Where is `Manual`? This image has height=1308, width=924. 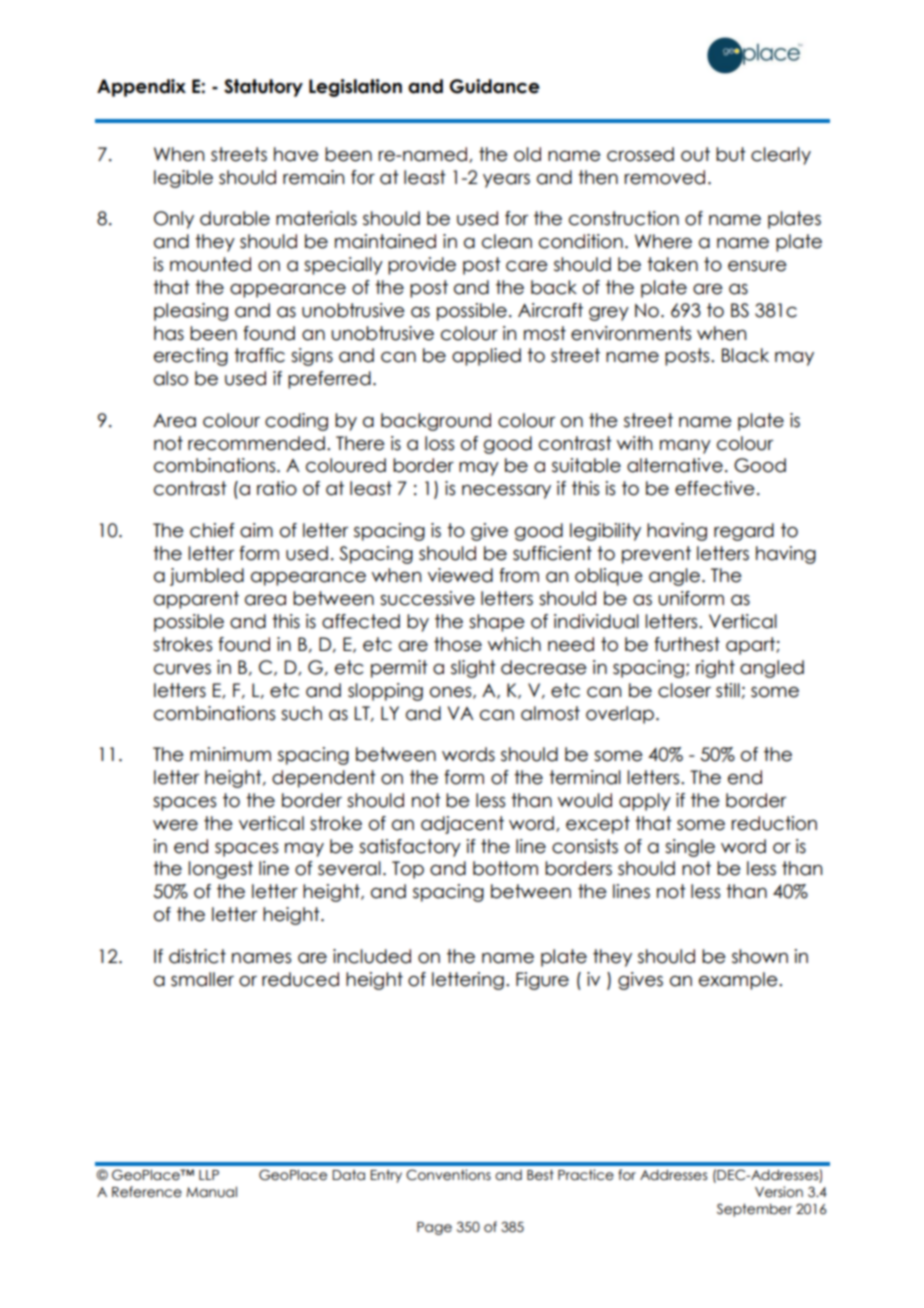 Manual is located at coordinates (211, 1192).
